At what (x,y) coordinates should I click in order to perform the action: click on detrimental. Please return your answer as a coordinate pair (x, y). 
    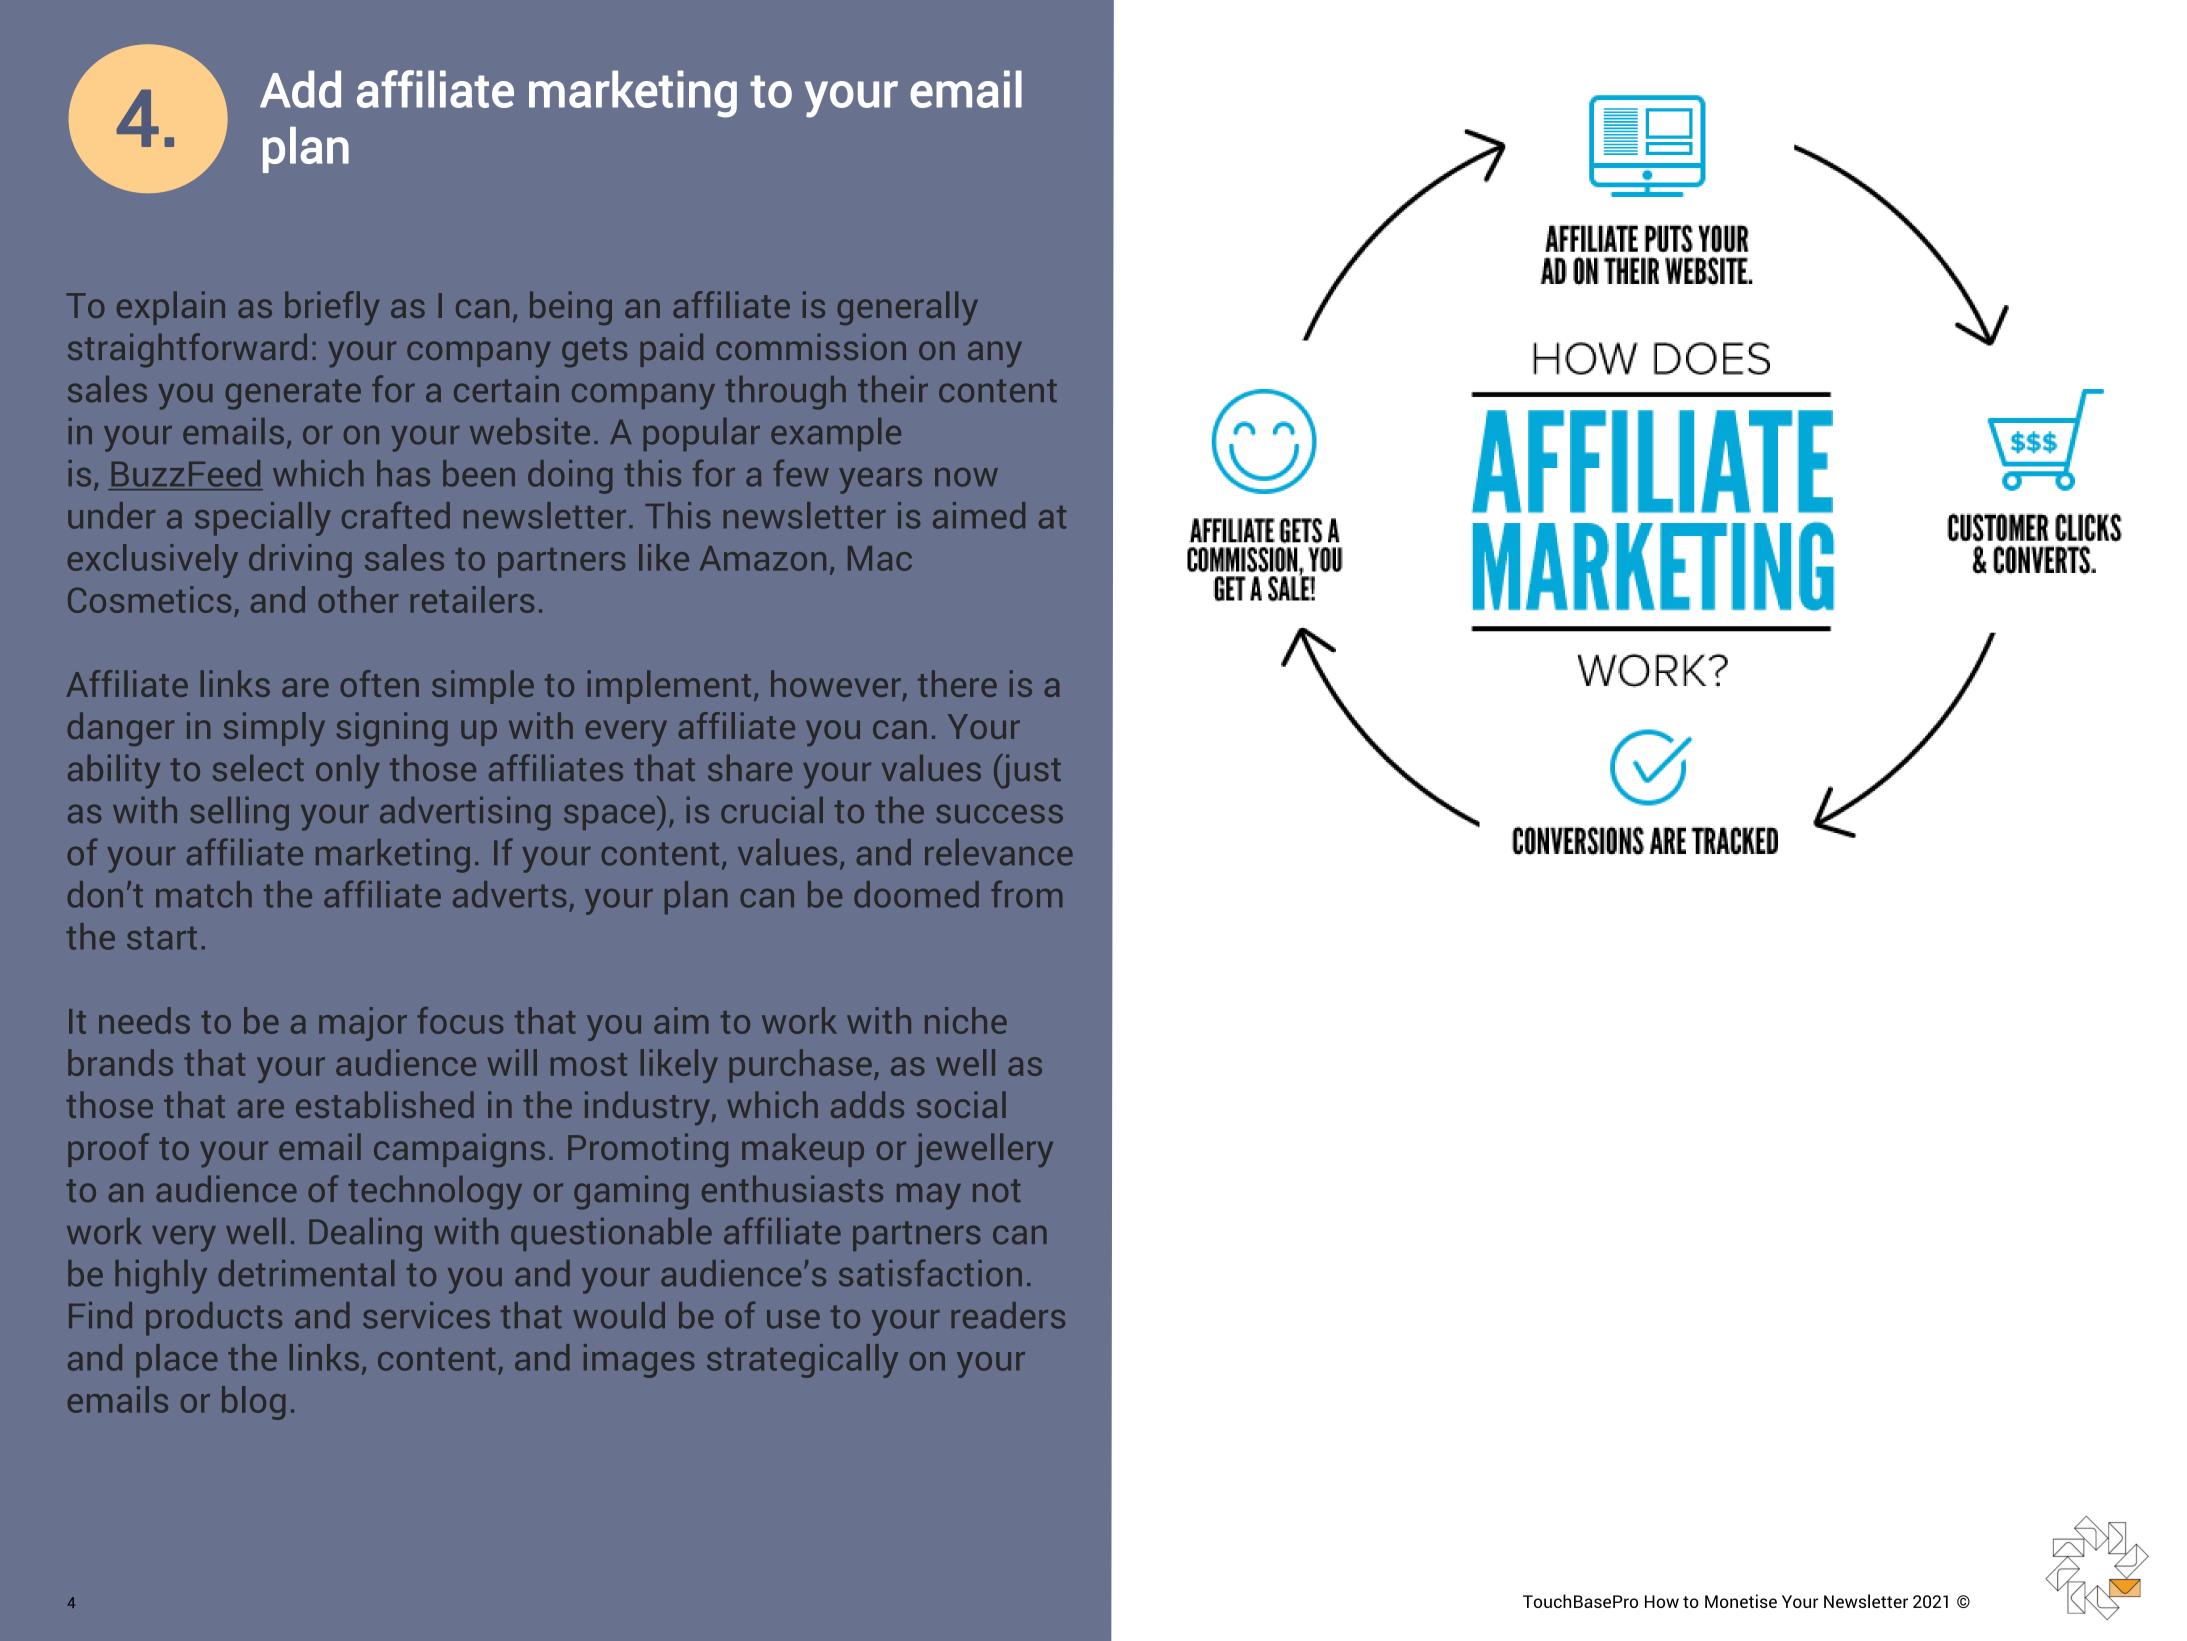
    Looking at the image, I should click on (306, 1273).
